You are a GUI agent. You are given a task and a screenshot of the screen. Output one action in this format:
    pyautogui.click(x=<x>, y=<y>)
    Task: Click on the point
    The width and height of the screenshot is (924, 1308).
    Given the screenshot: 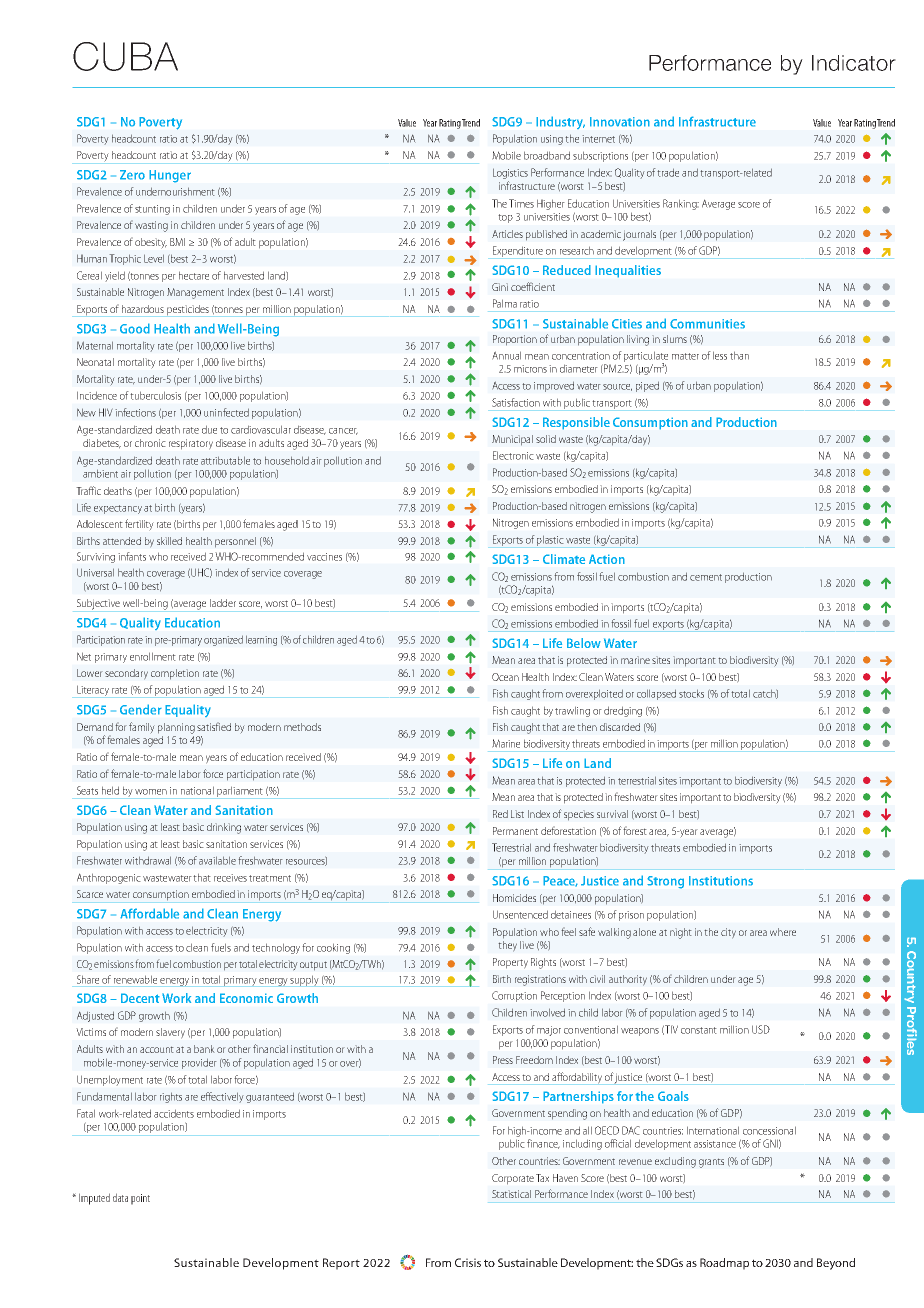 What is the action you would take?
    pyautogui.click(x=140, y=1199)
